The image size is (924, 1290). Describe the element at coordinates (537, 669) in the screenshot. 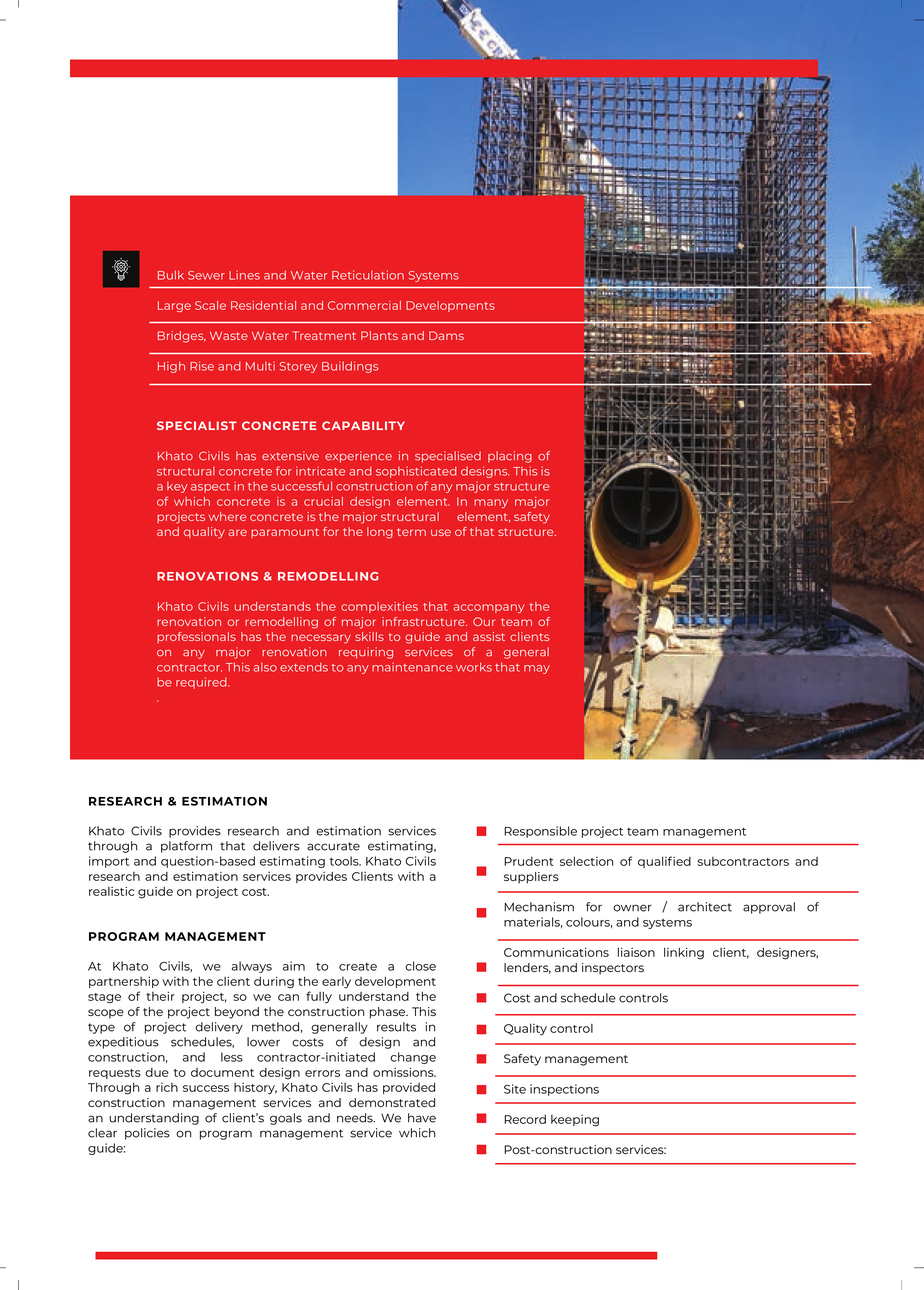

I see `may` at that location.
